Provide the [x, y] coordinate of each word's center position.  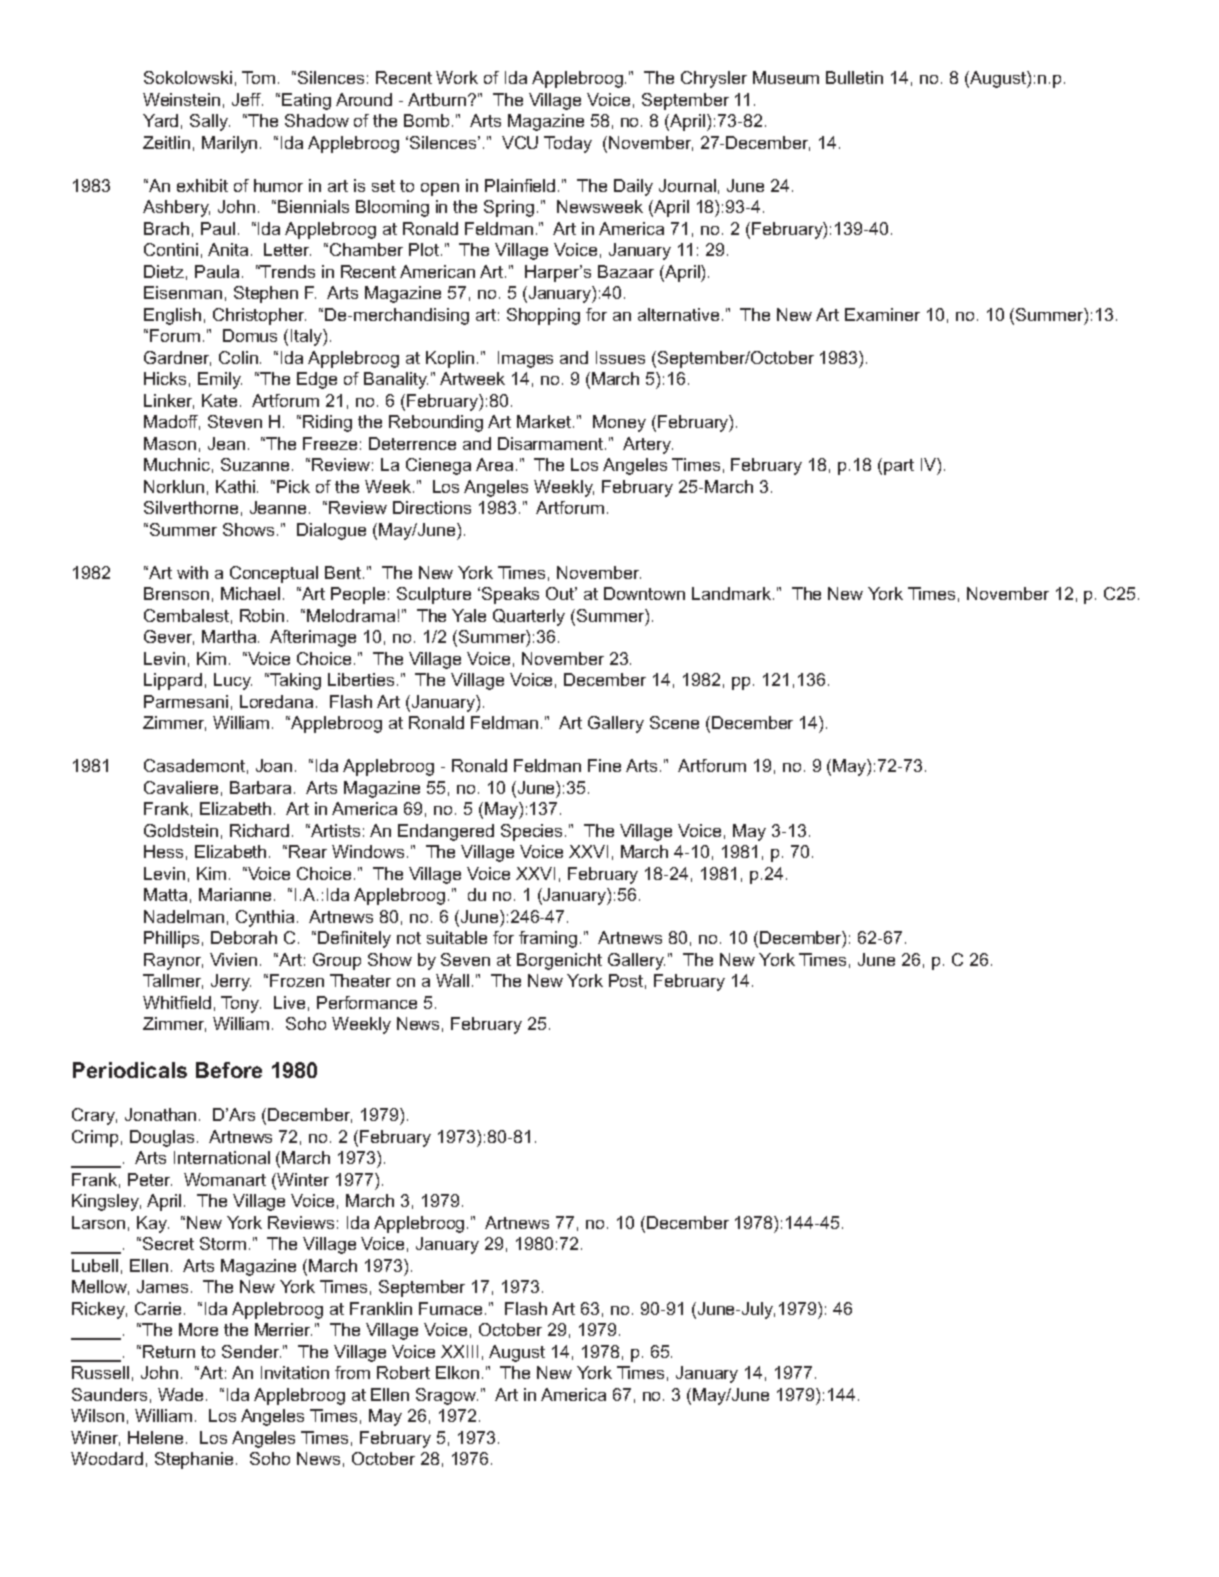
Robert [403, 1372]
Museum [786, 77]
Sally [210, 122]
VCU [520, 142]
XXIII [459, 1351]
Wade [180, 1394]
